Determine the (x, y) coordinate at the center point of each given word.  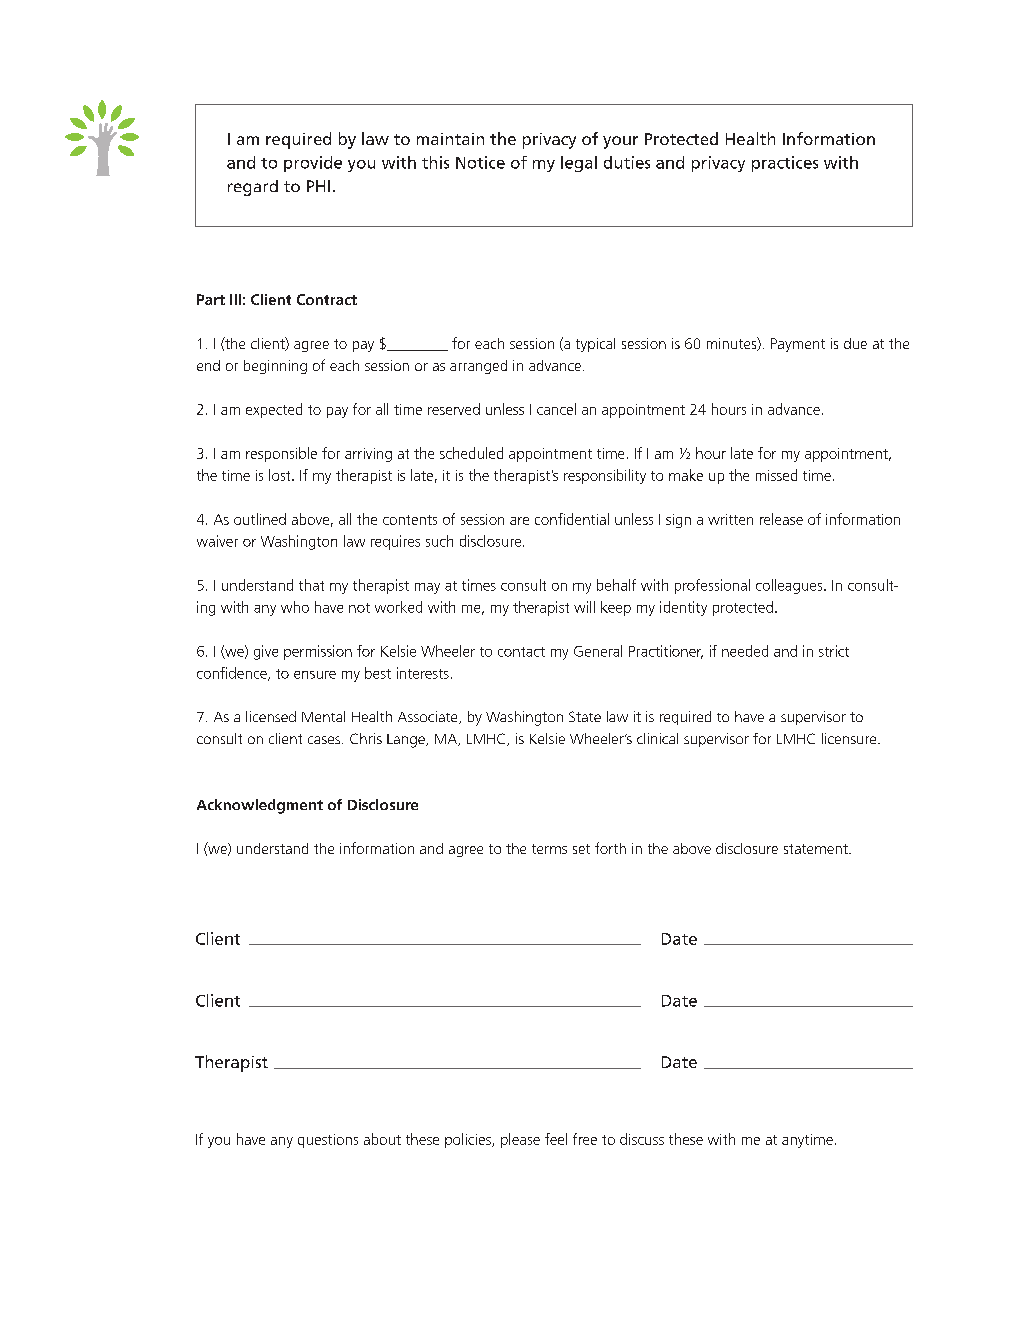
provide (313, 164)
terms (549, 849)
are (519, 521)
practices (785, 164)
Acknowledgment (260, 806)
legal (579, 164)
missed (776, 475)
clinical (657, 738)
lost (281, 475)
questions (328, 1141)
